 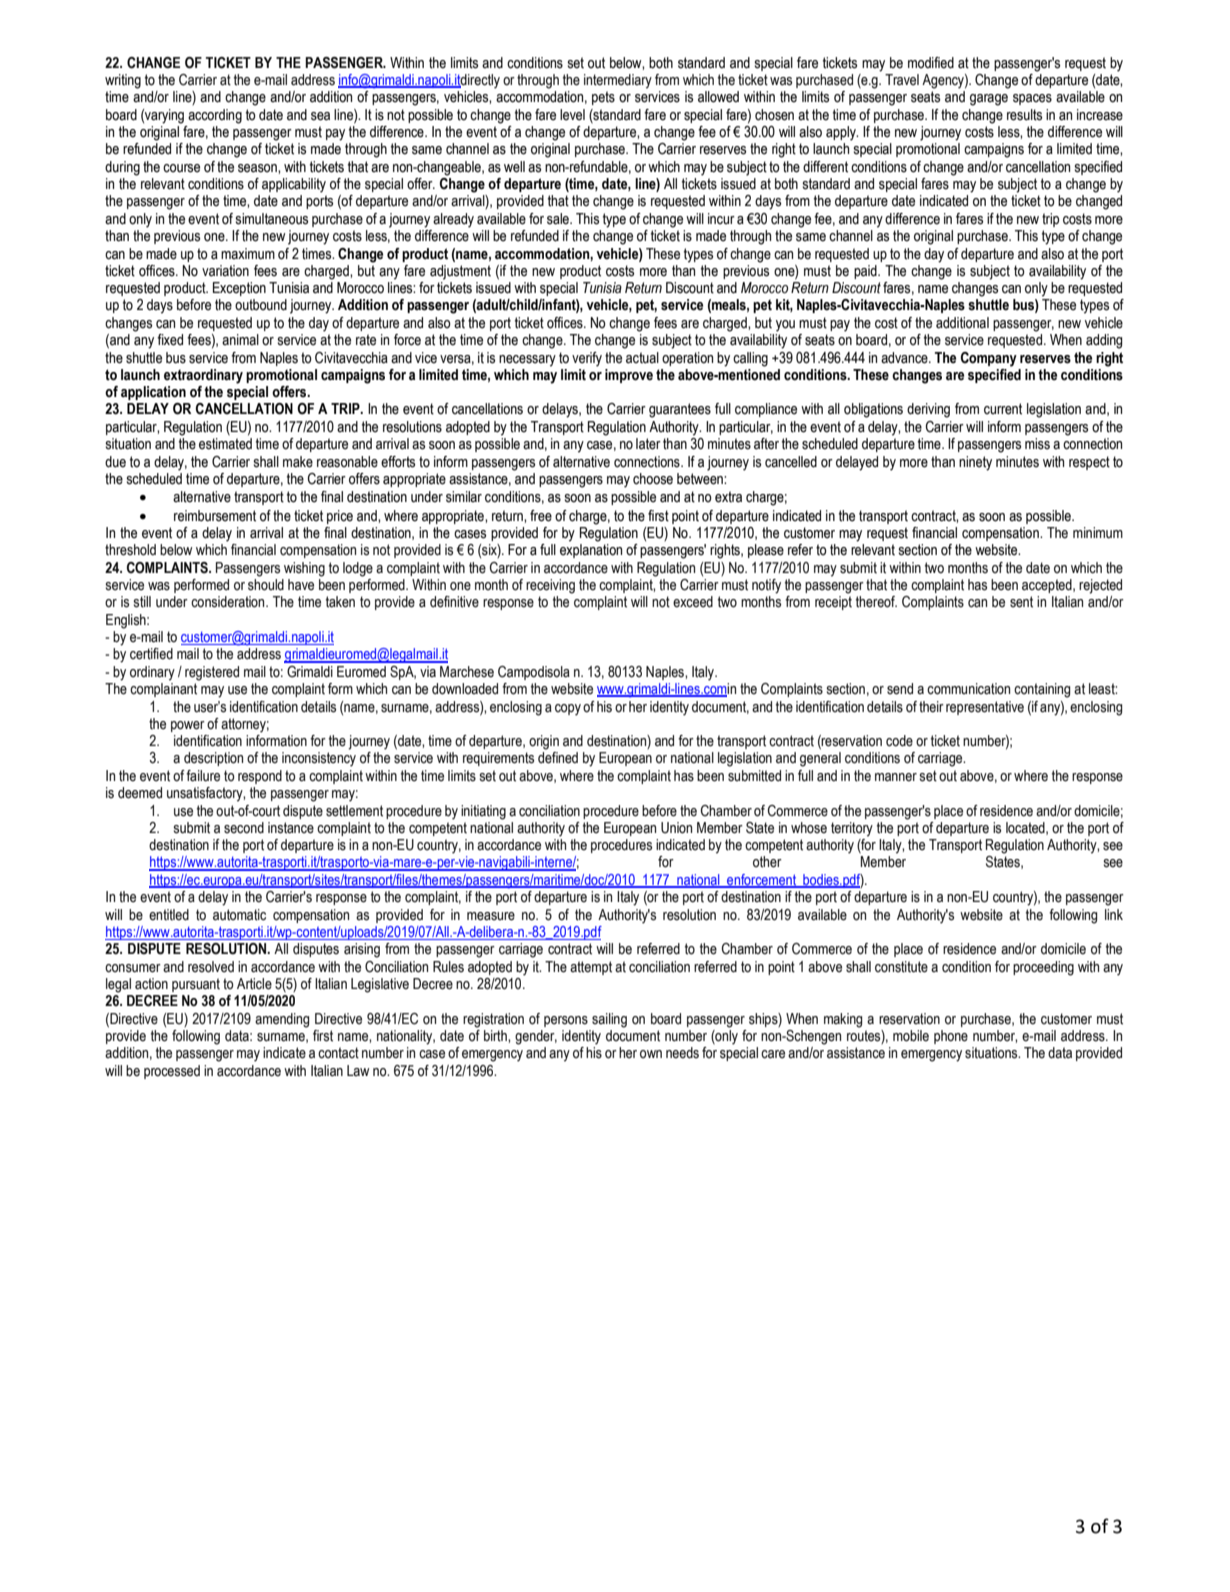 What do you see at coordinates (989, 100) in the image?
I see `garage` at bounding box center [989, 100].
